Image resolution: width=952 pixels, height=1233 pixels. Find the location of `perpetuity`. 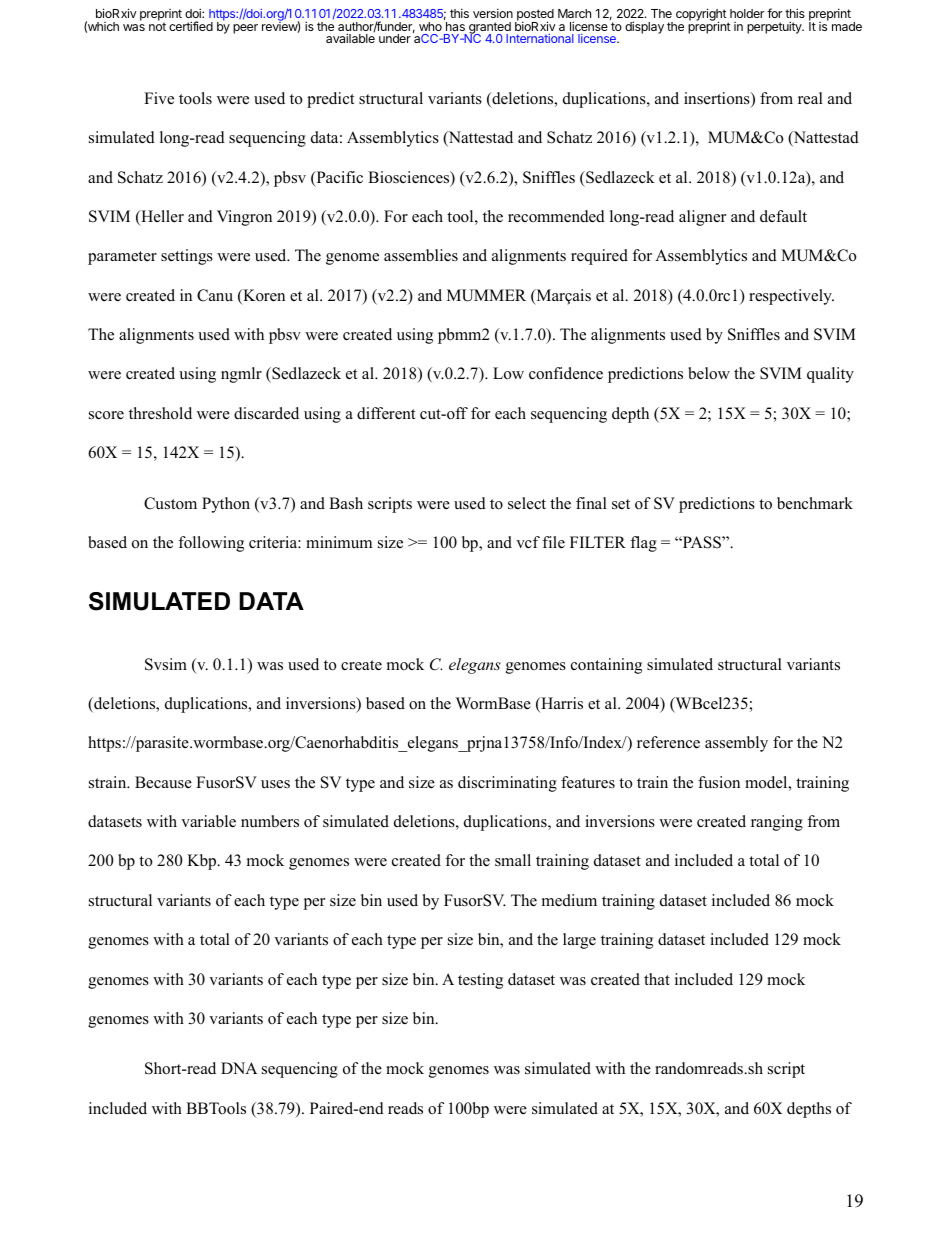

perpetuity is located at coordinates (775, 27).
